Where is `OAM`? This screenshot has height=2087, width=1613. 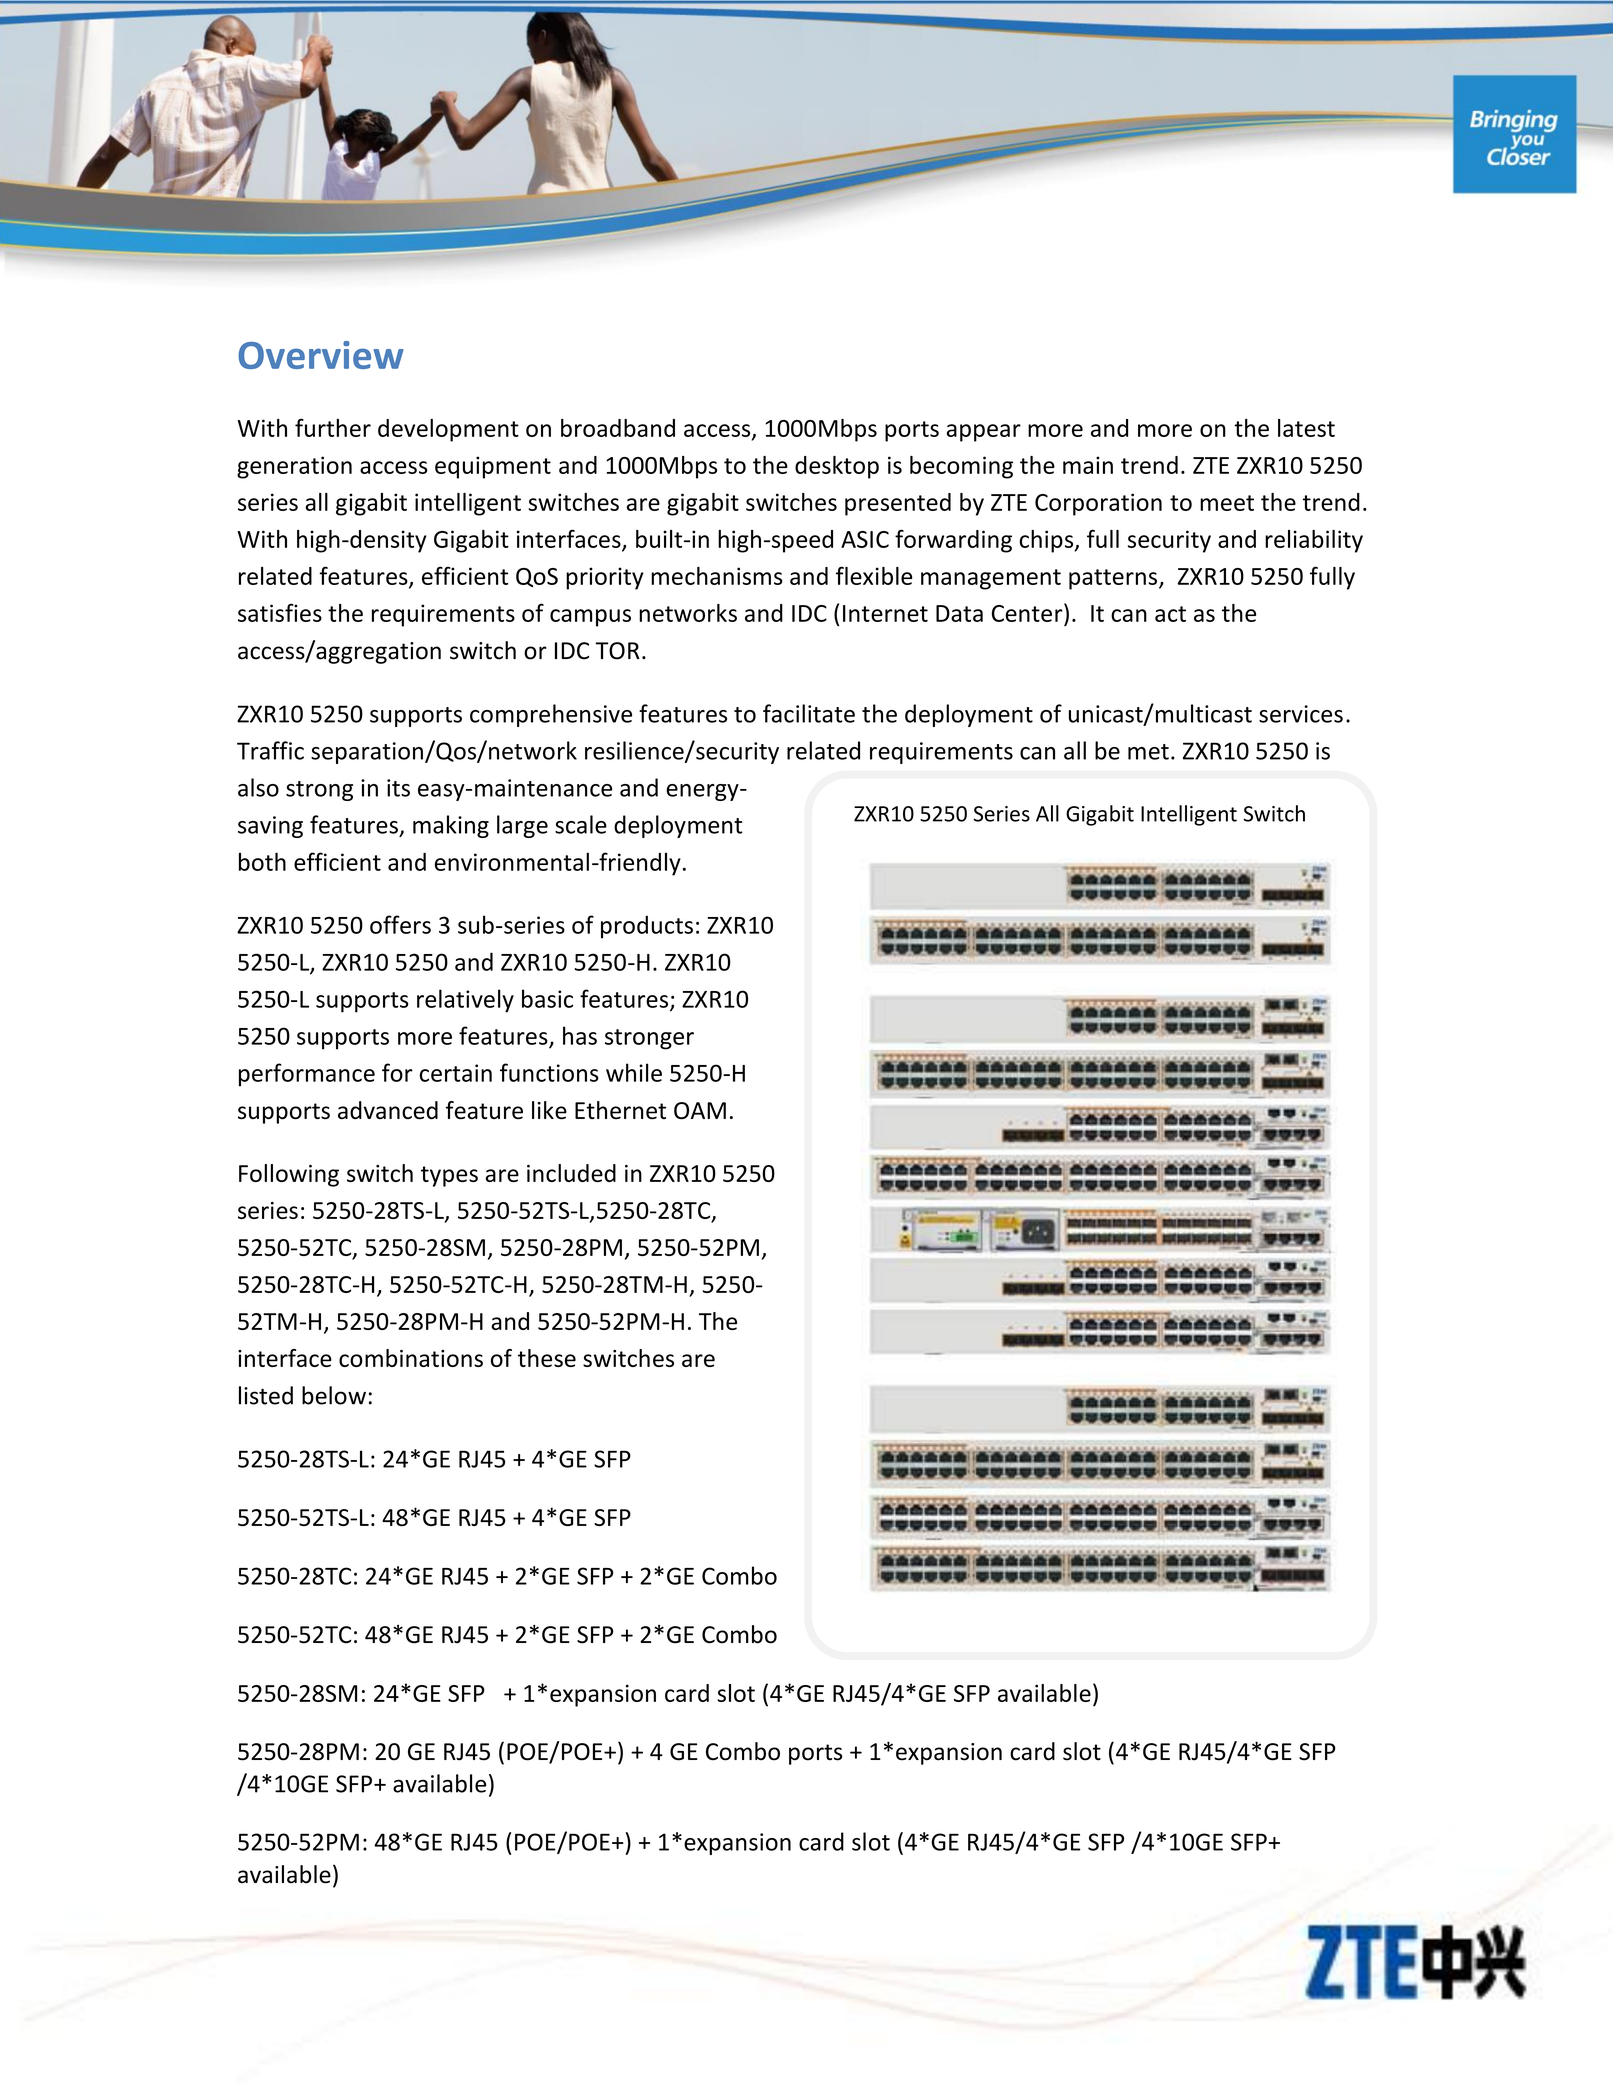 OAM is located at coordinates (700, 1111).
